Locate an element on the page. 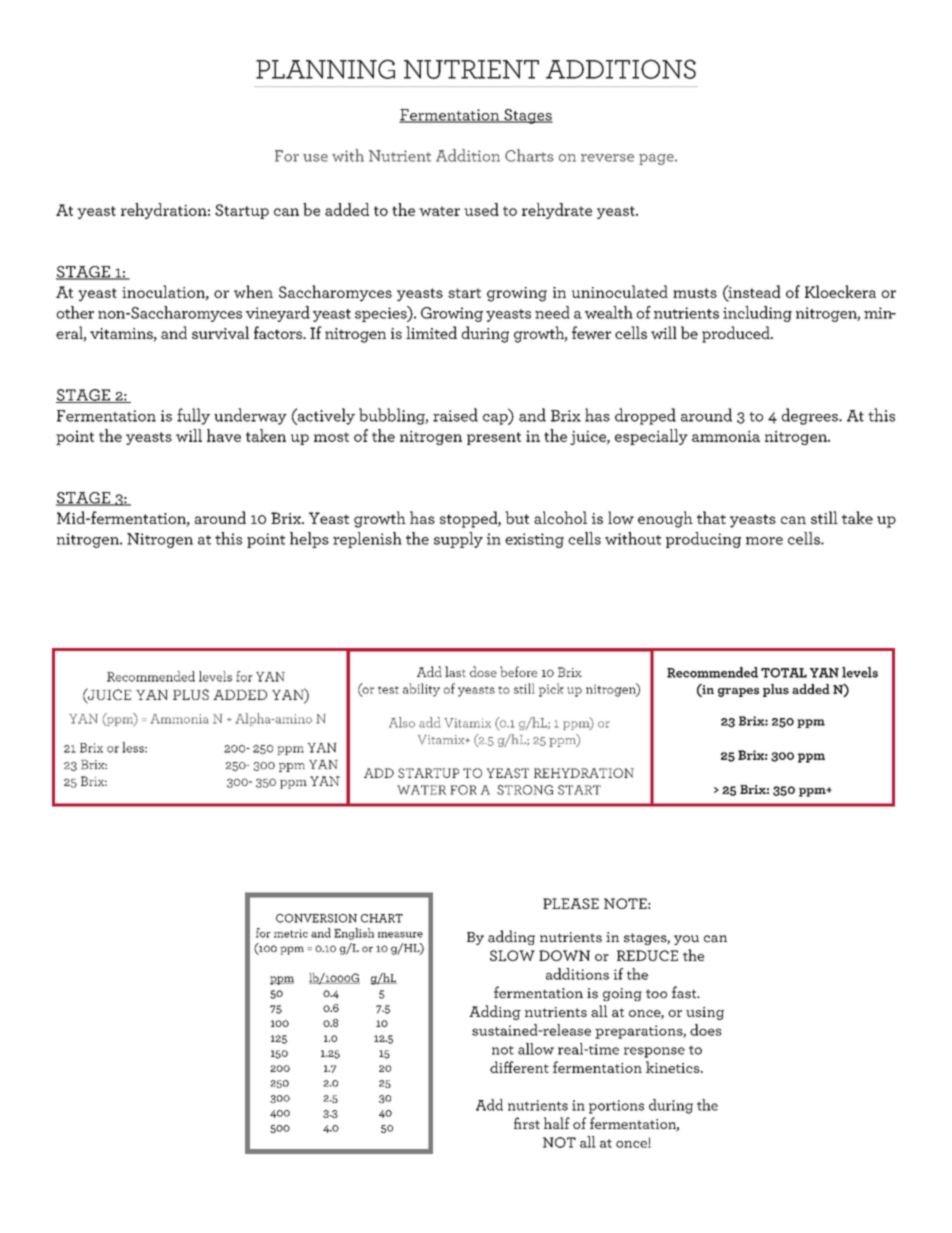 The width and height of the document is (952, 1233). metric is located at coordinates (291, 933).
